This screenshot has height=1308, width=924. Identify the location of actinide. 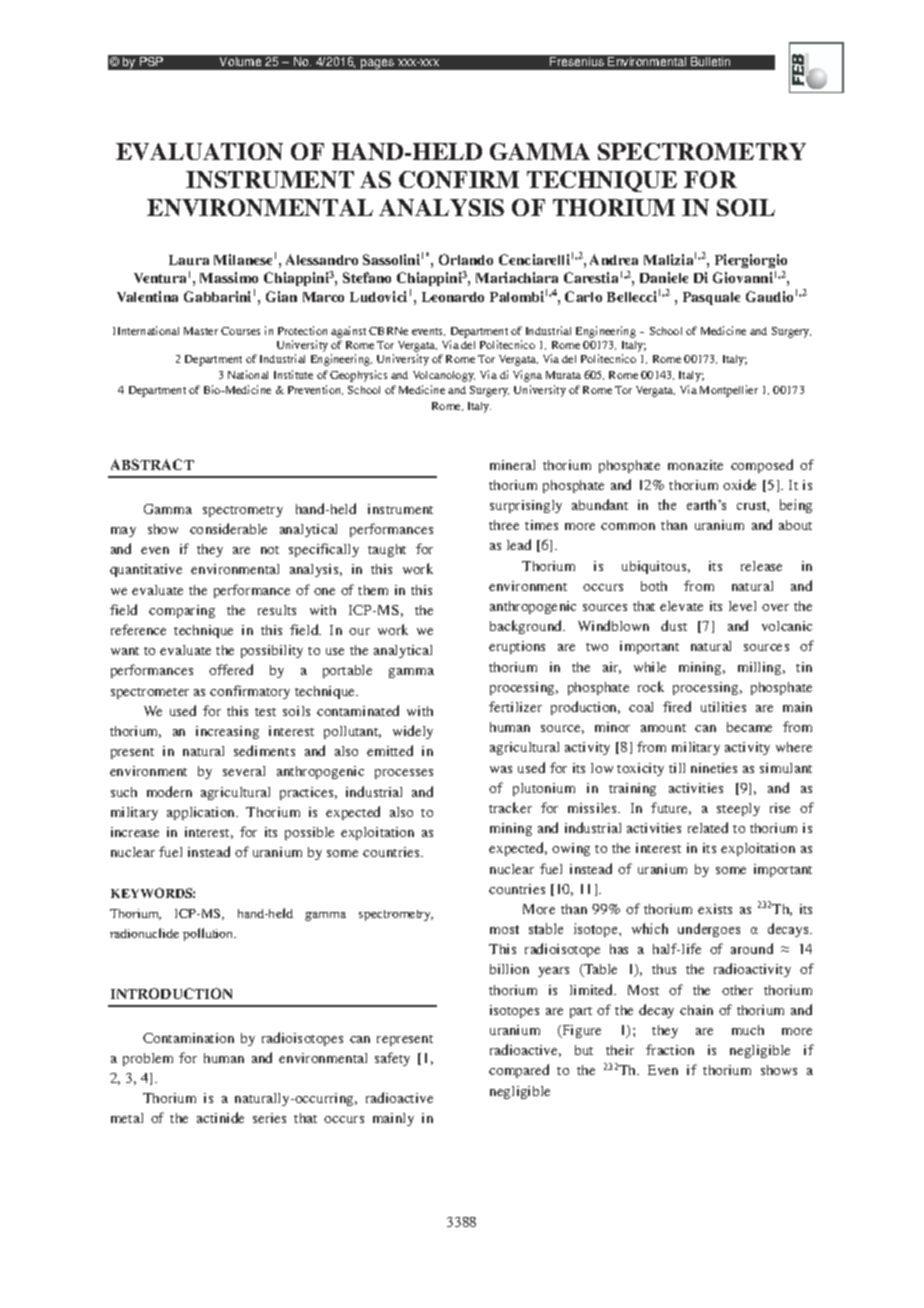
(220, 1117).
